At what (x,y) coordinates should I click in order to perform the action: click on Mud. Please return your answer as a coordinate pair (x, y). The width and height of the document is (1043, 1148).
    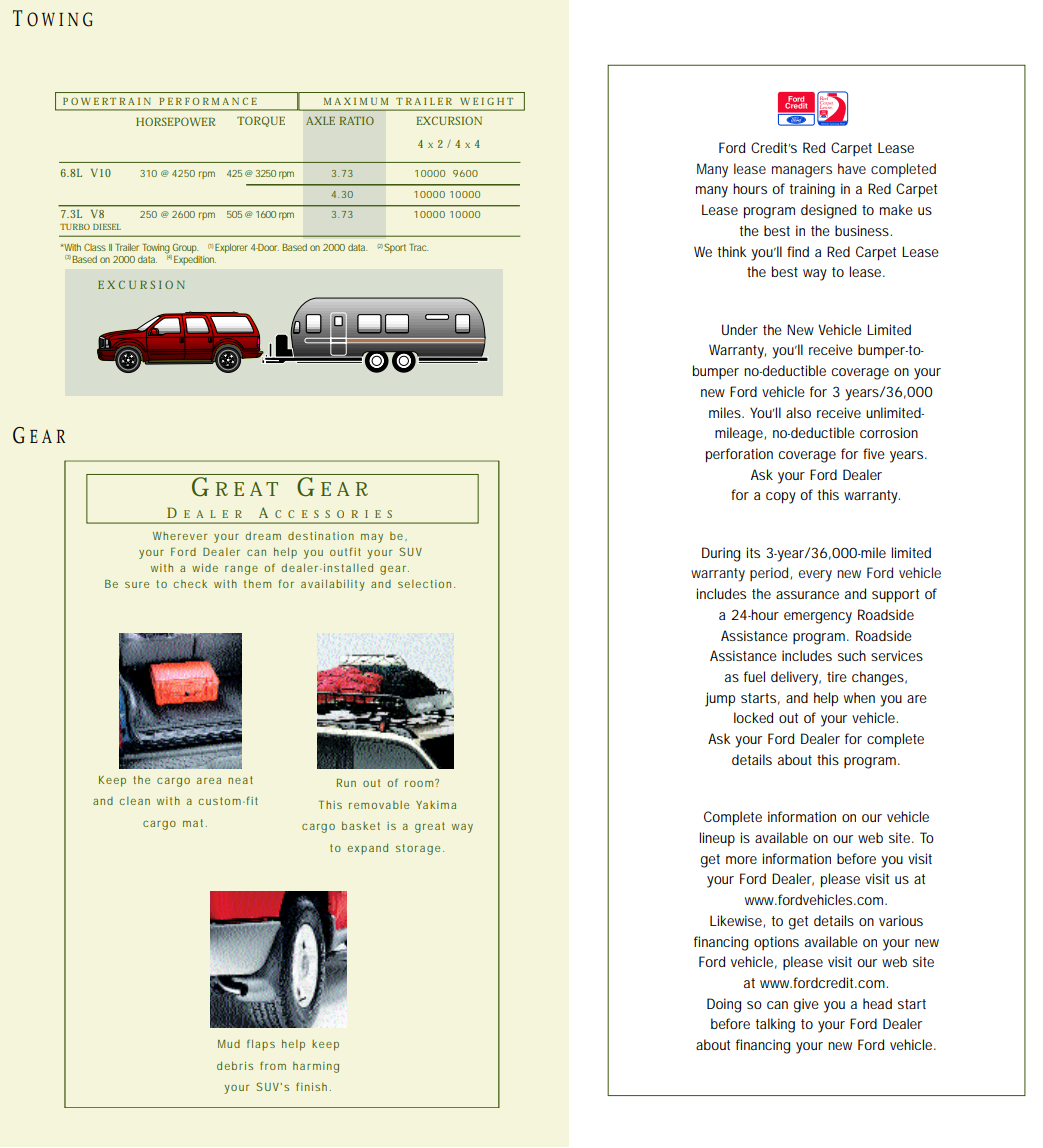
    Looking at the image, I should click on (229, 1044).
